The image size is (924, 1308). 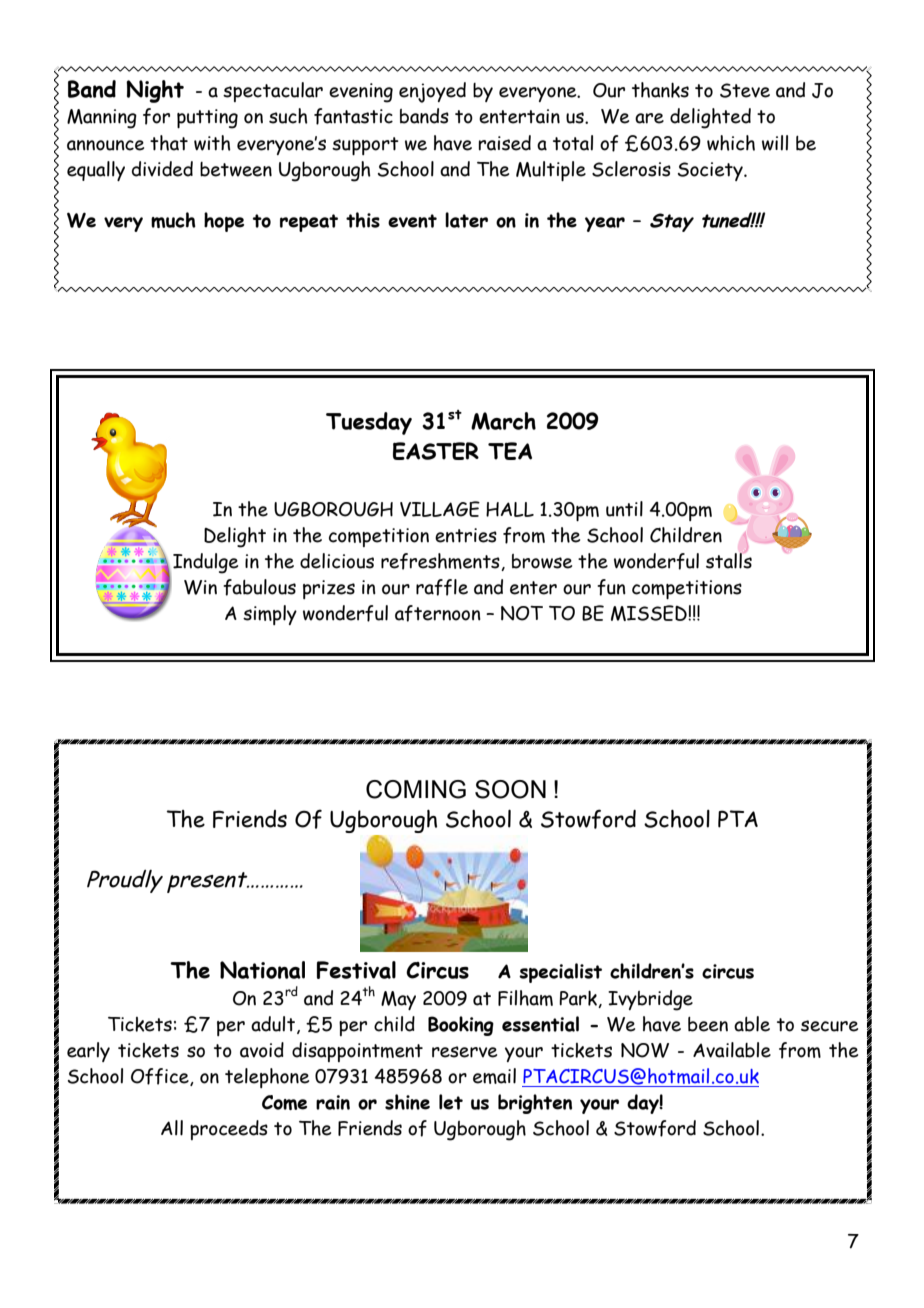 I want to click on COMING, so click(x=416, y=789).
